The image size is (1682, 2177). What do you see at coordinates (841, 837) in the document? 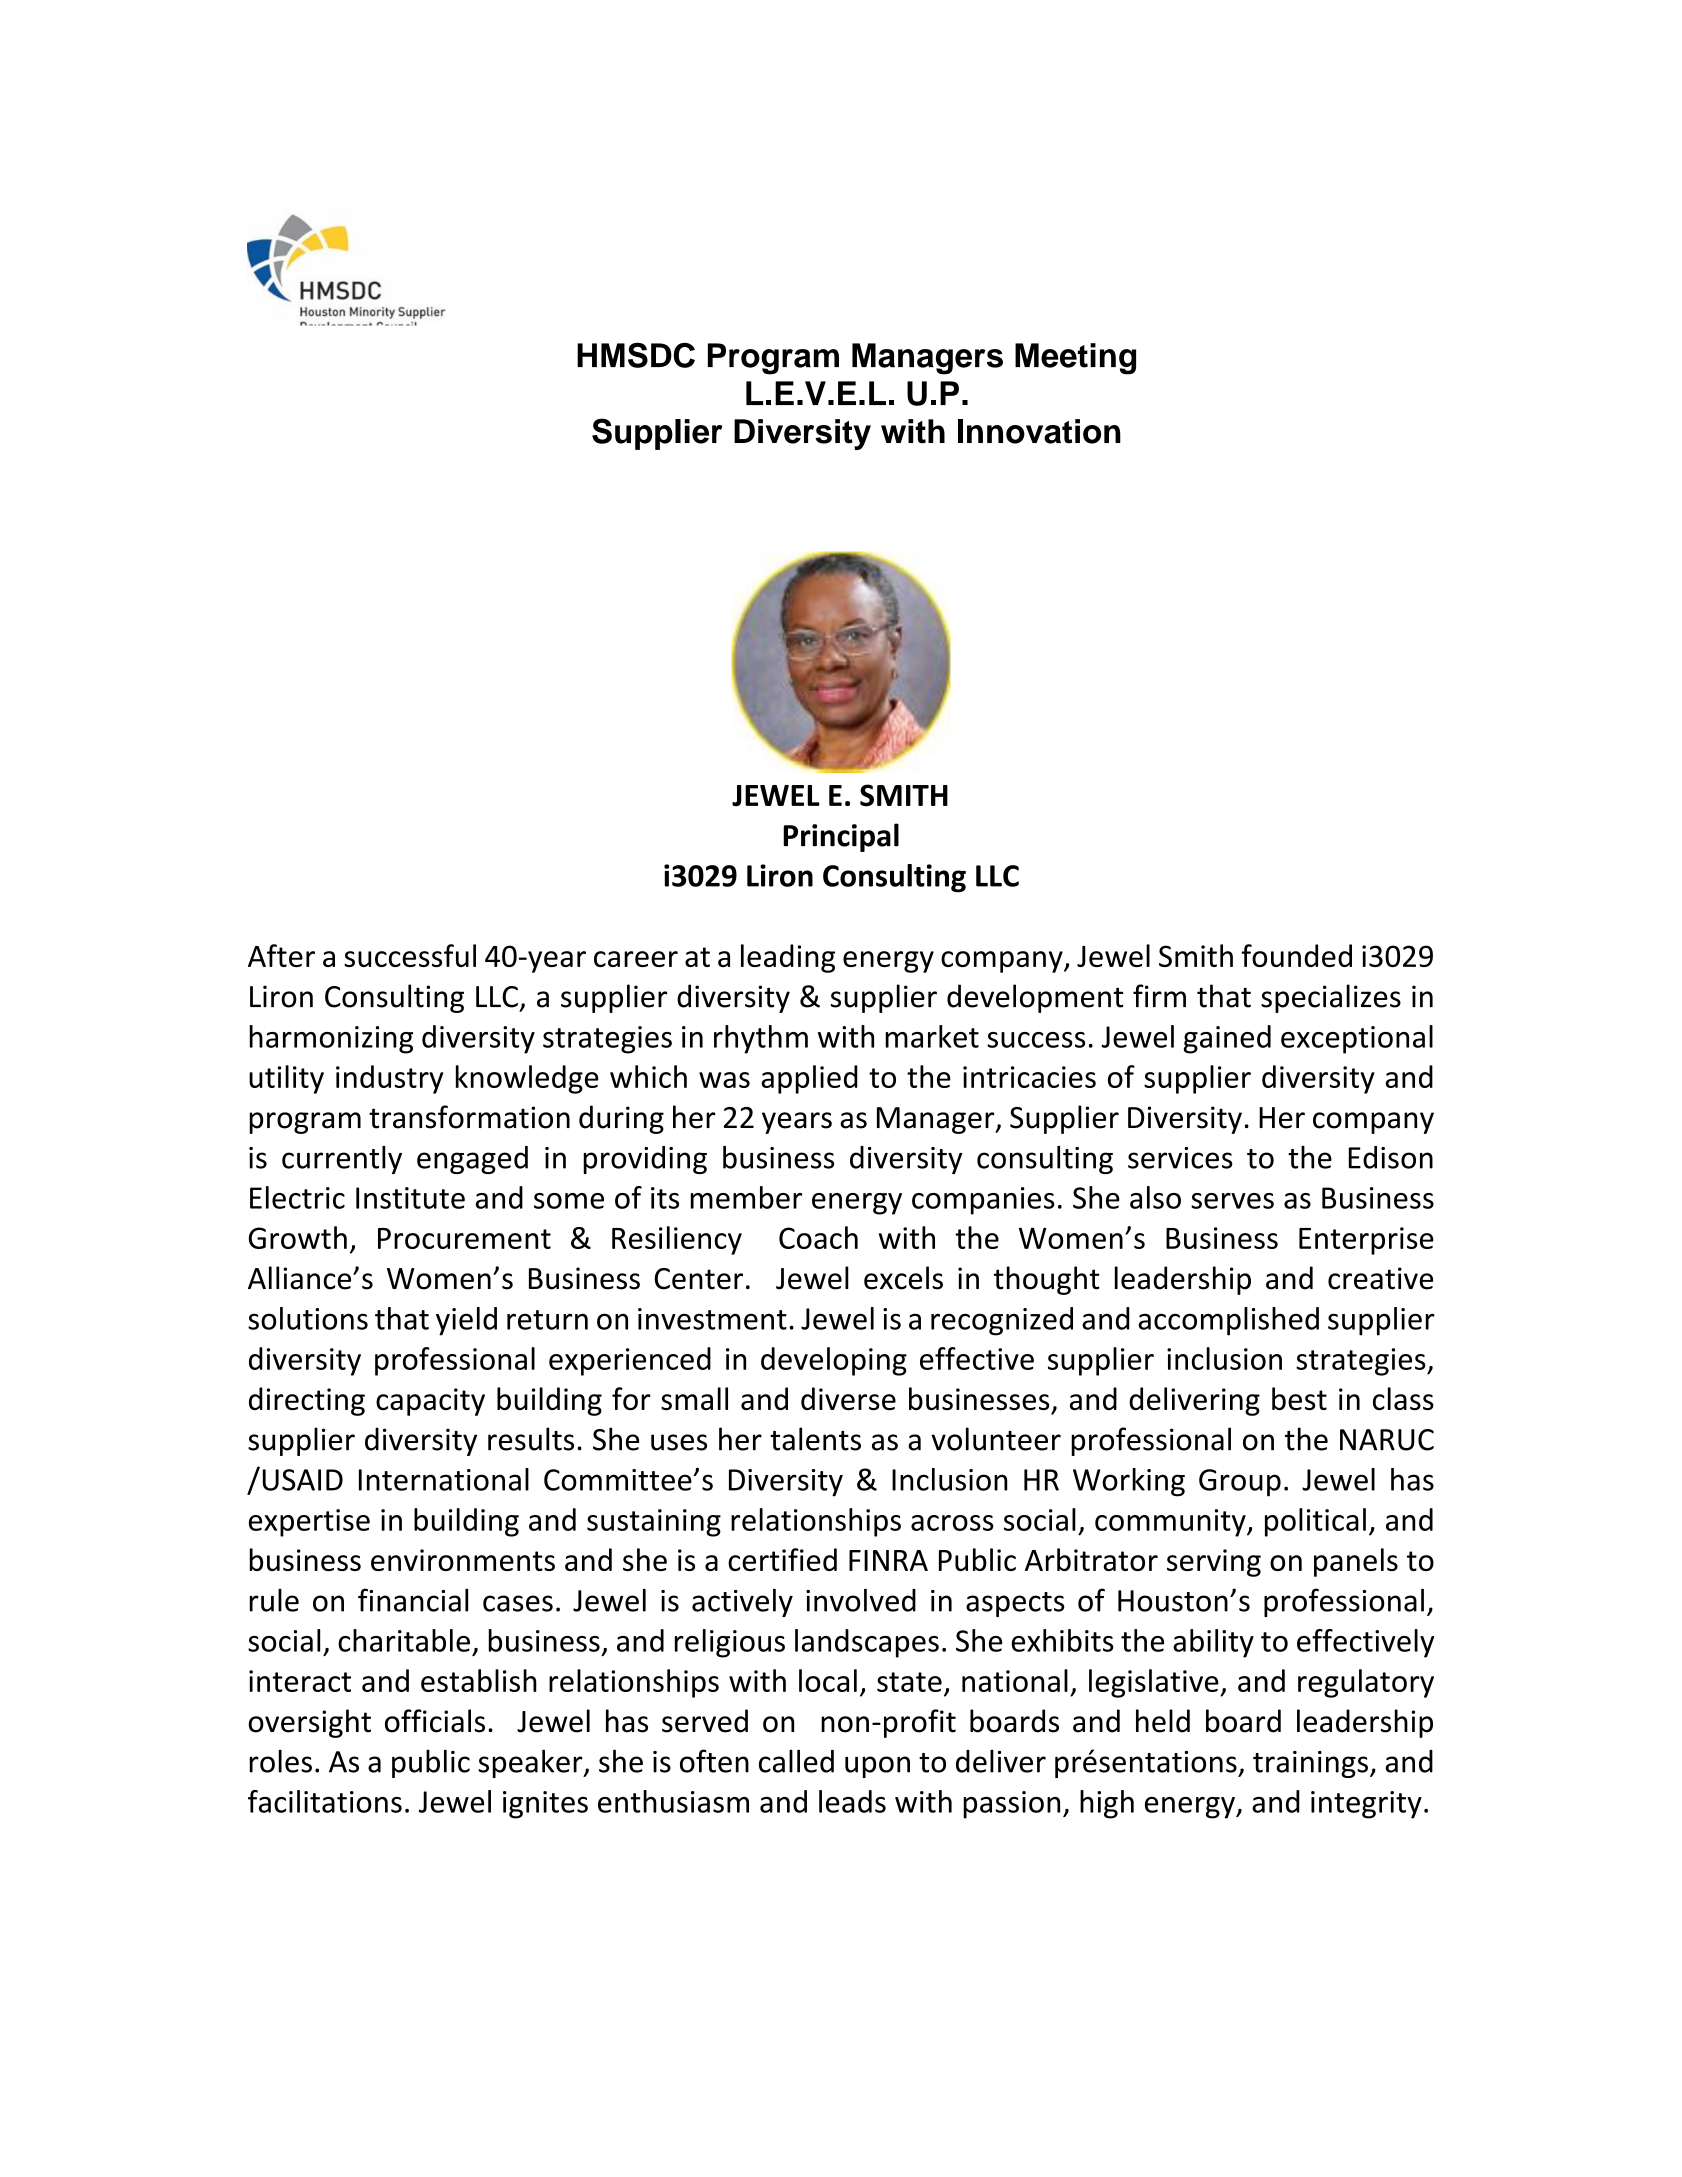
I see `Principal` at bounding box center [841, 837].
